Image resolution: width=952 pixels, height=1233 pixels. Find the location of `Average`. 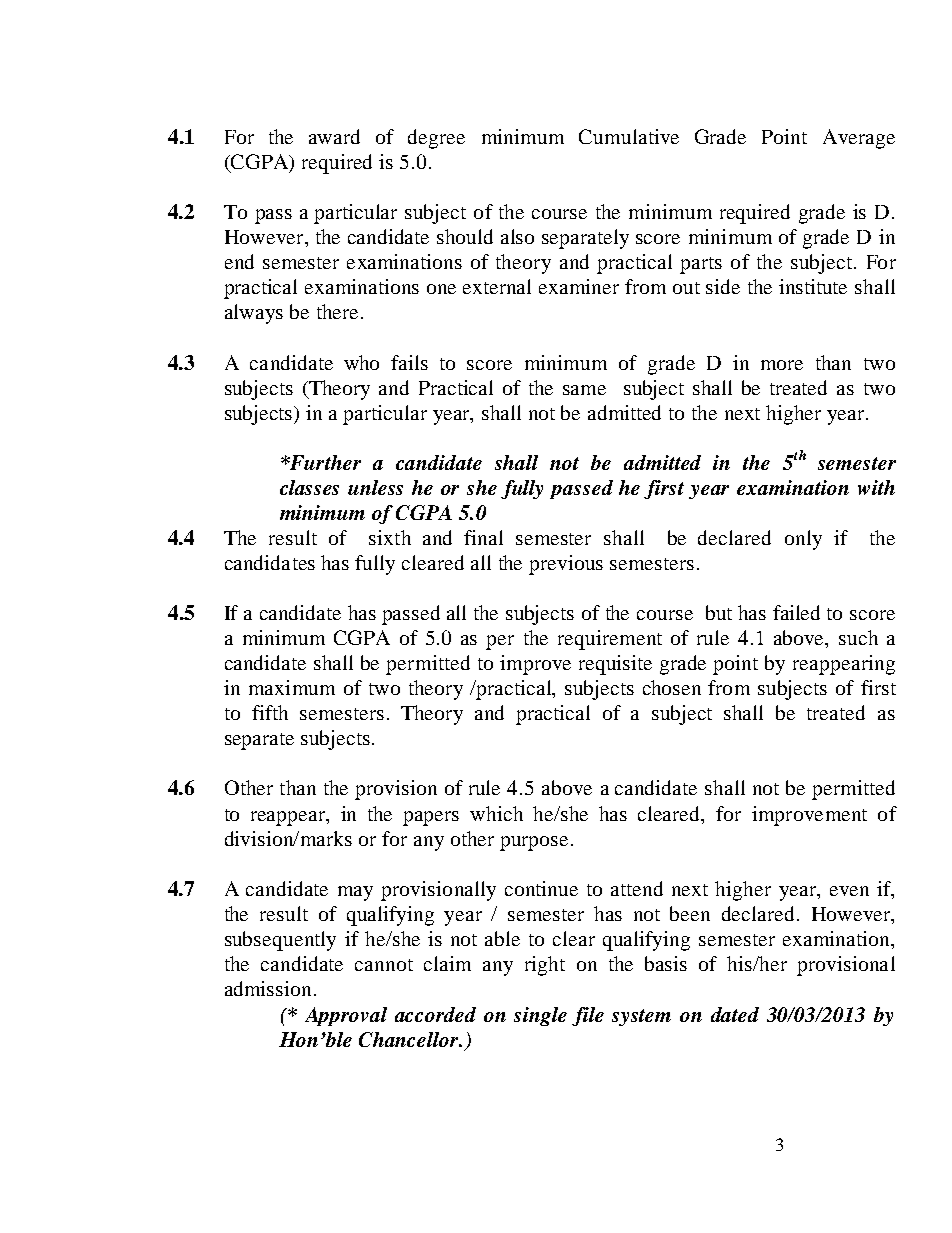

Average is located at coordinates (859, 139).
